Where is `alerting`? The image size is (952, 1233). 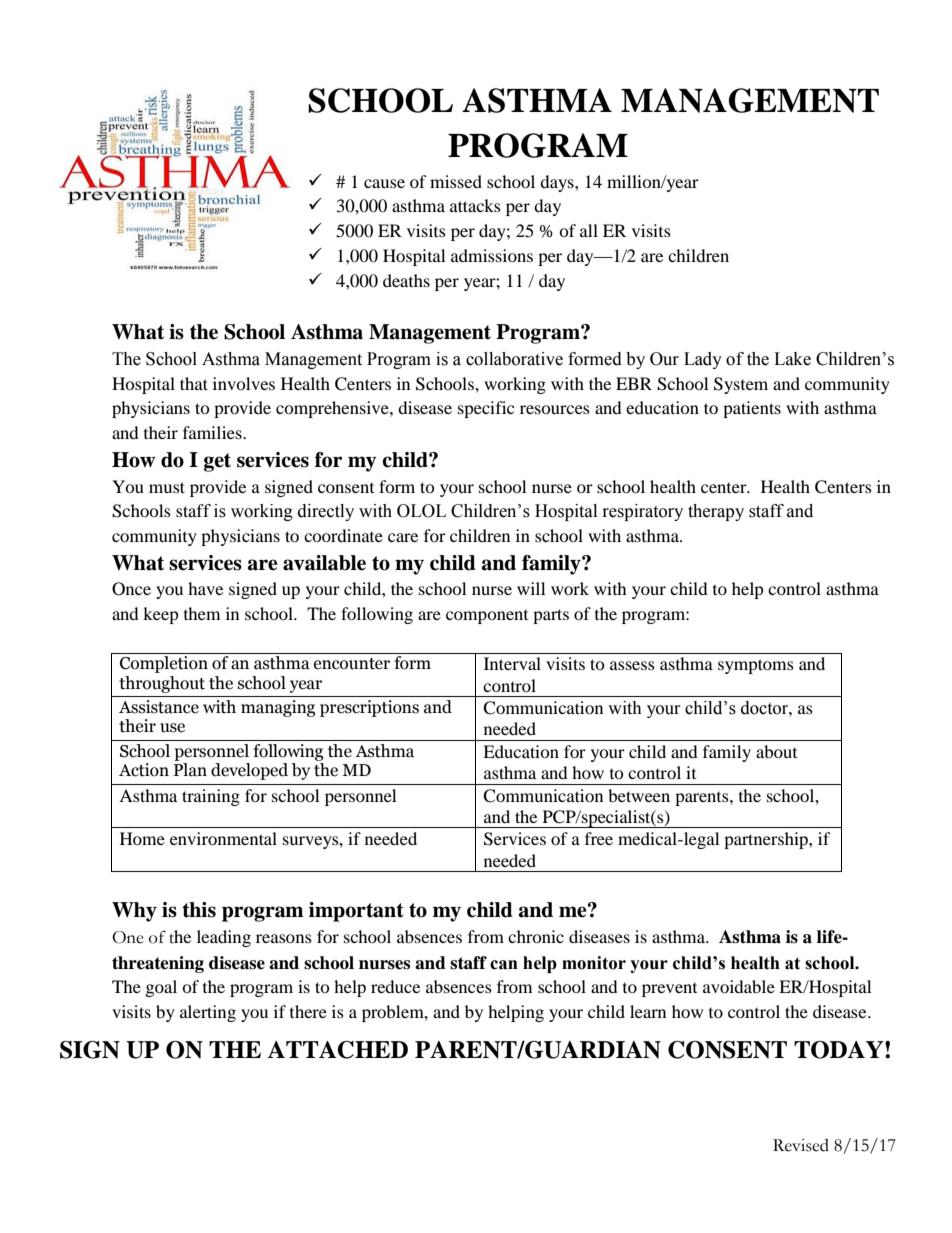
alerting is located at coordinates (208, 1013).
